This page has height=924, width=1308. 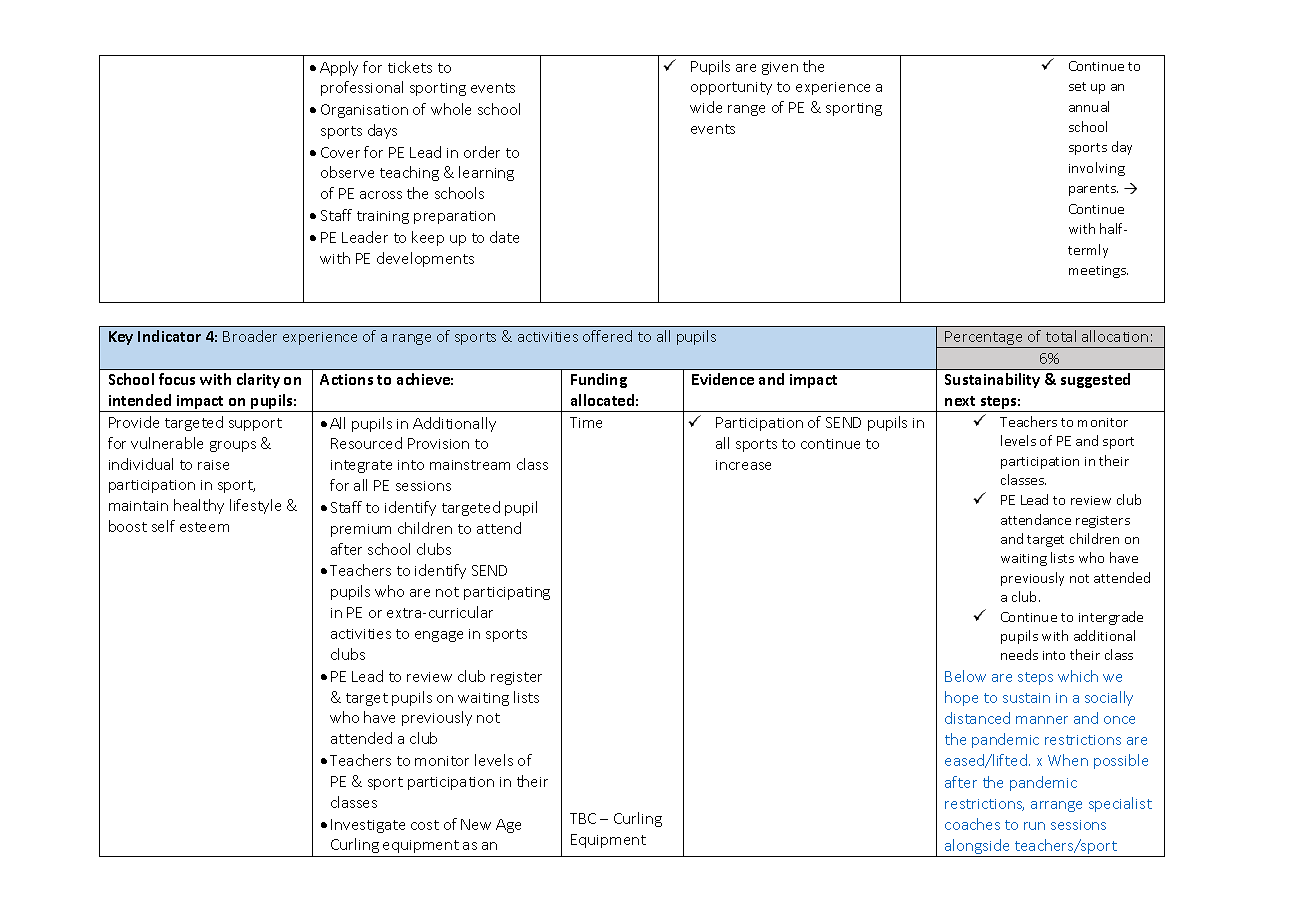 I want to click on set, so click(x=1077, y=86).
